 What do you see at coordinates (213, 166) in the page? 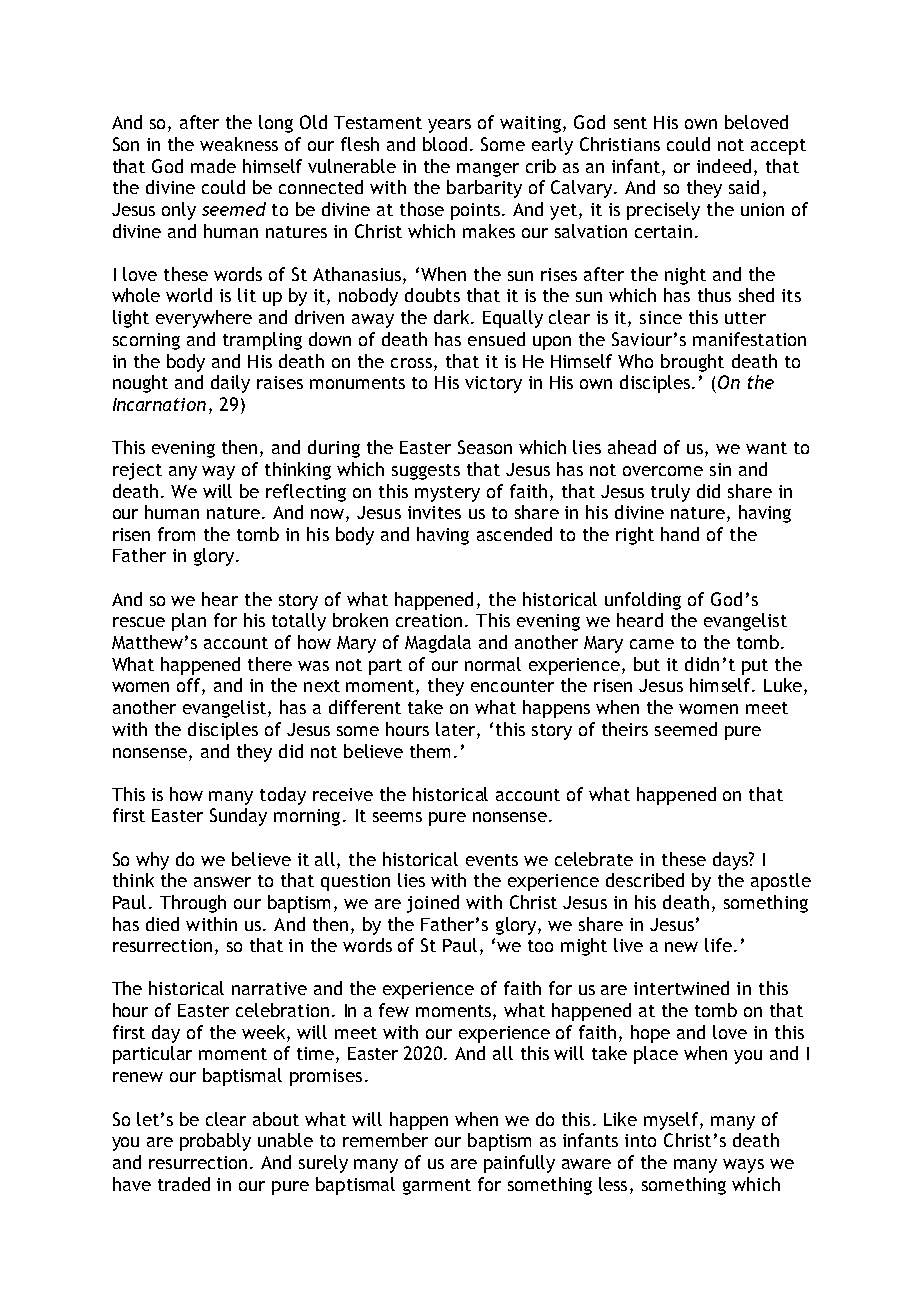
I see `made` at bounding box center [213, 166].
